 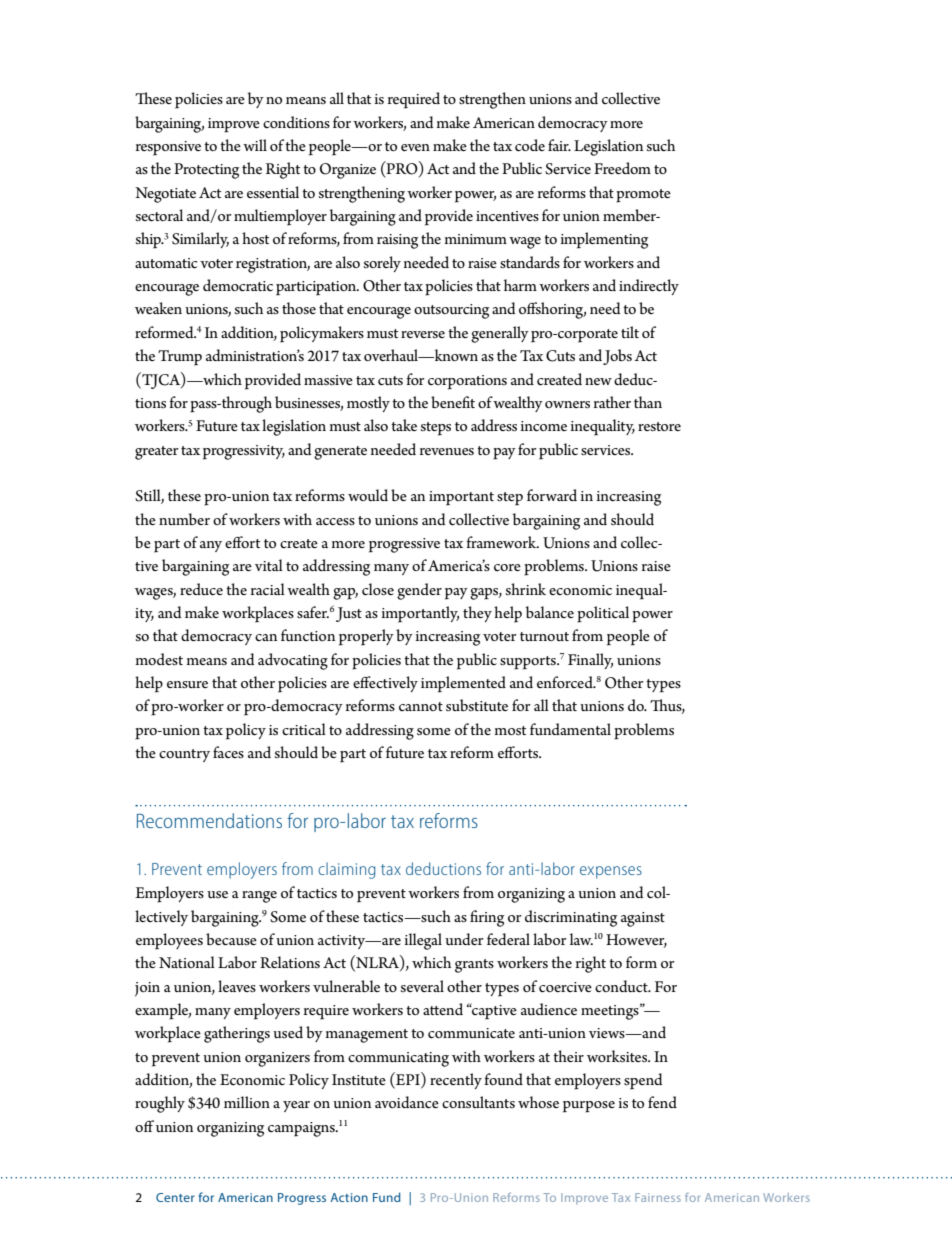 What do you see at coordinates (206, 171) in the image?
I see `Protecting` at bounding box center [206, 171].
